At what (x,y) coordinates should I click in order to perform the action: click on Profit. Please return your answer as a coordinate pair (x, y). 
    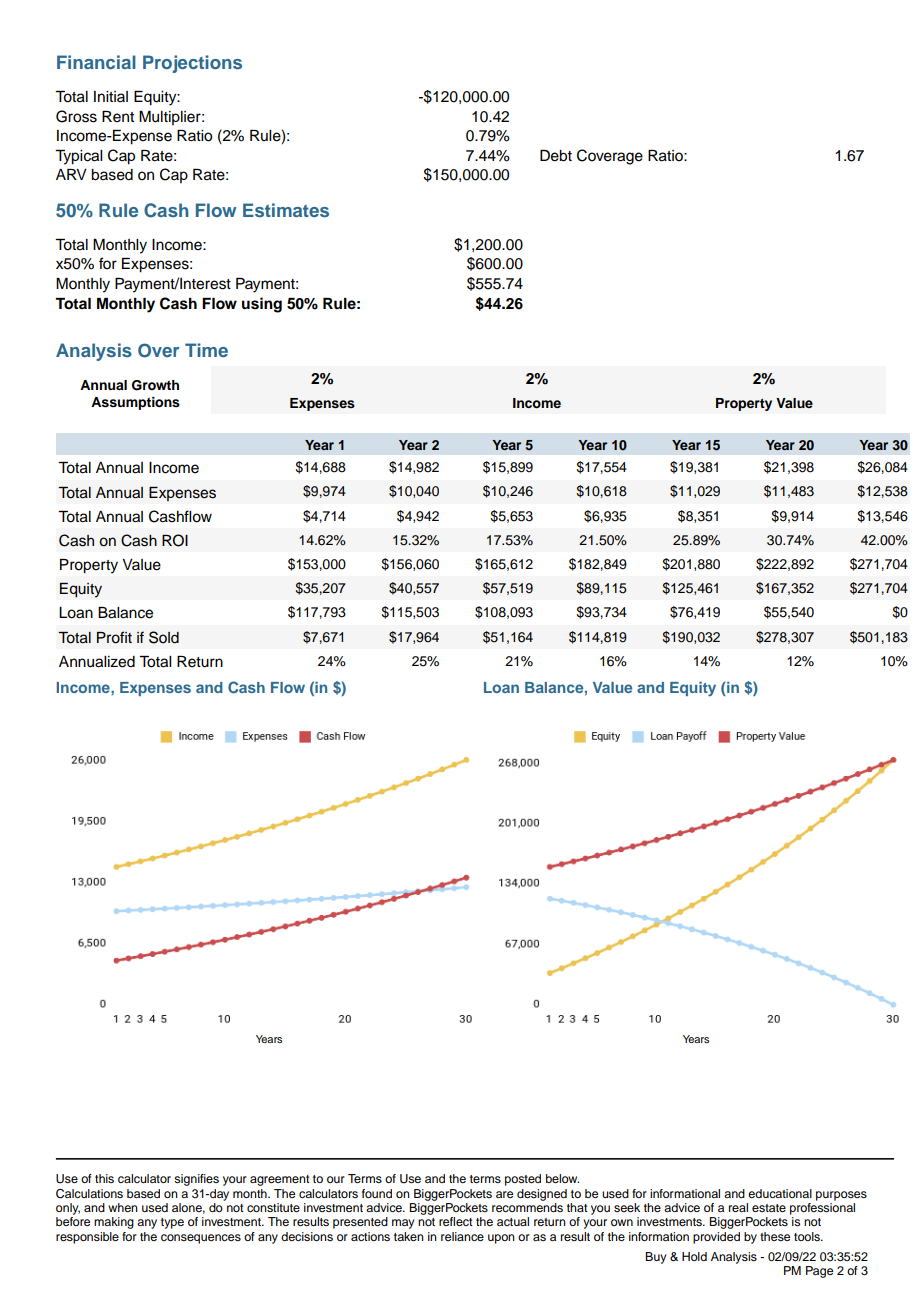
    Looking at the image, I should click on (114, 637).
